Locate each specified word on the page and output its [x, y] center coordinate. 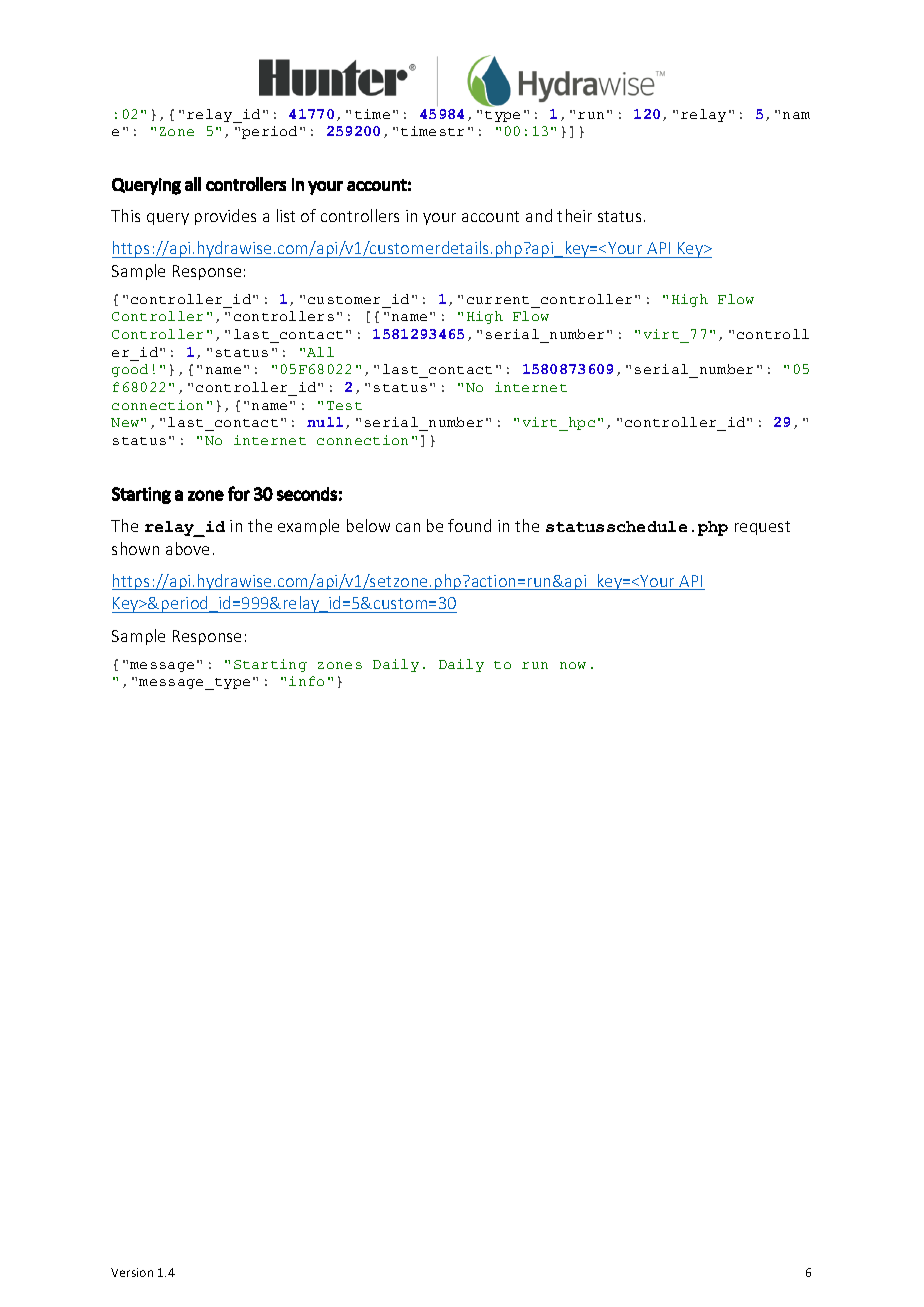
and [539, 215]
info [306, 681]
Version [132, 1272]
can [408, 527]
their [574, 215]
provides [225, 217]
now [573, 665]
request [762, 528]
